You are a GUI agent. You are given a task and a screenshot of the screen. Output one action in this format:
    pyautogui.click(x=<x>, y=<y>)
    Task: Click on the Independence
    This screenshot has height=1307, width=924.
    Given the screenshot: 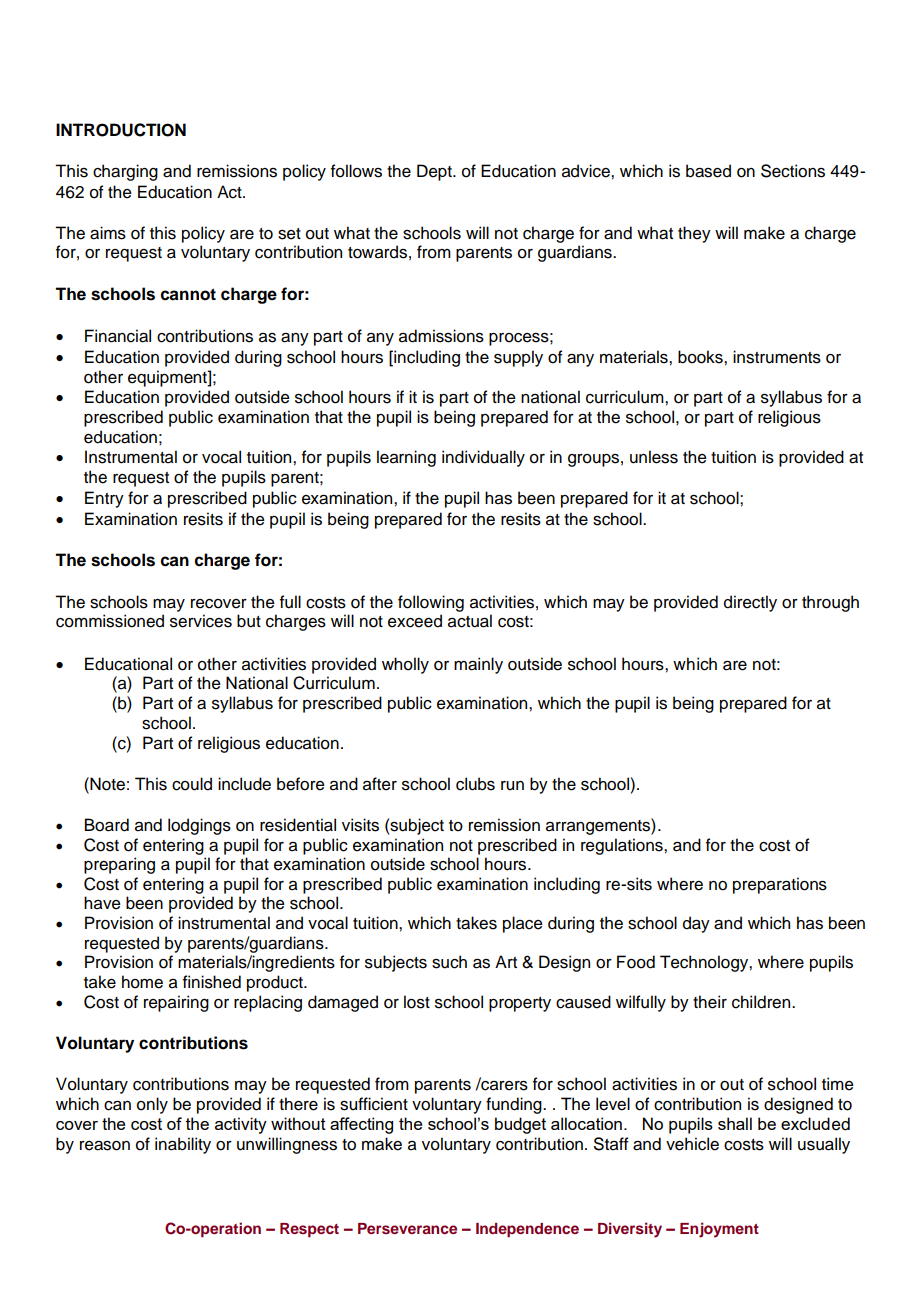 What is the action you would take?
    pyautogui.click(x=527, y=1230)
